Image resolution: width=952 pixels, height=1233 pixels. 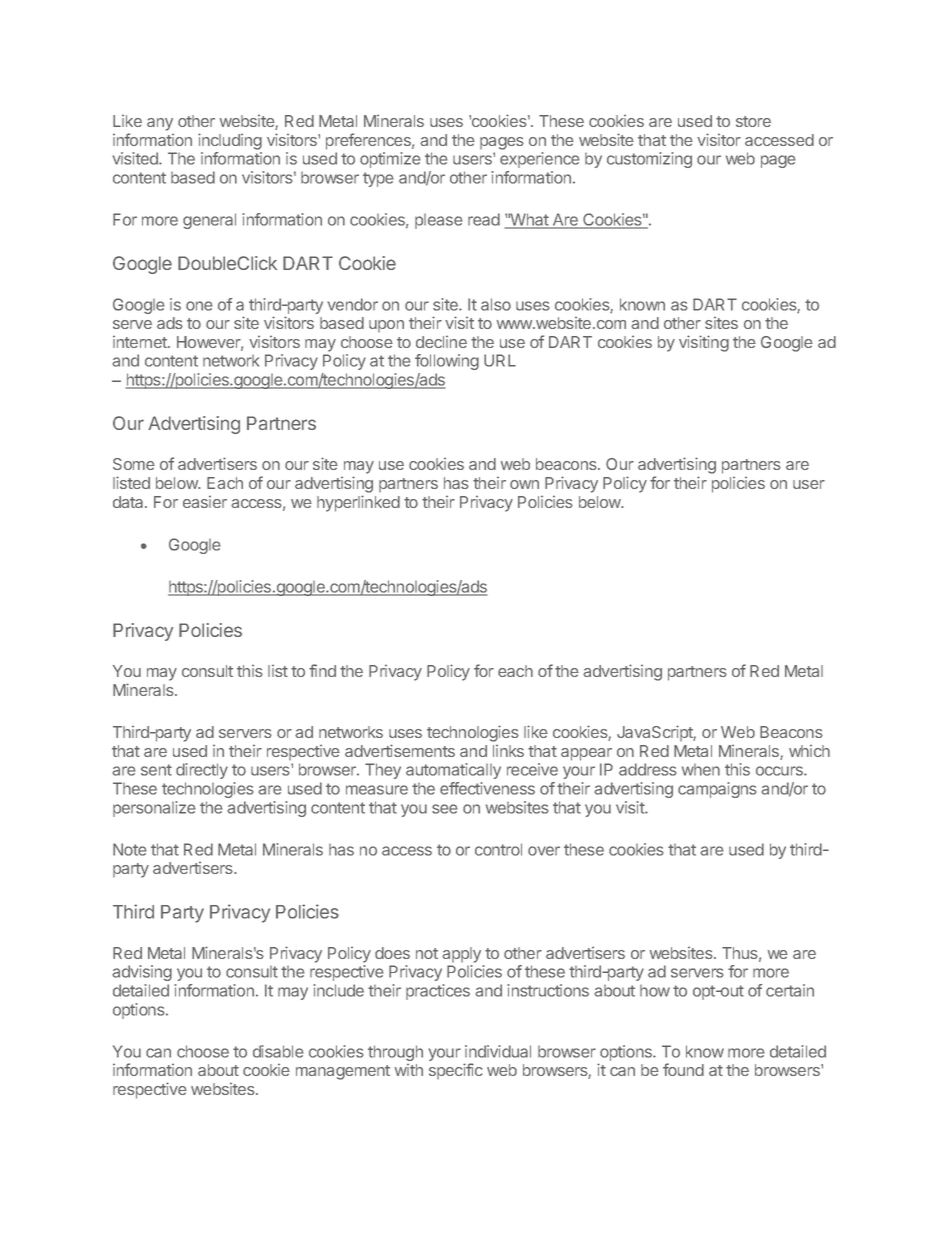 What do you see at coordinates (141, 342) in the page?
I see `internet` at bounding box center [141, 342].
